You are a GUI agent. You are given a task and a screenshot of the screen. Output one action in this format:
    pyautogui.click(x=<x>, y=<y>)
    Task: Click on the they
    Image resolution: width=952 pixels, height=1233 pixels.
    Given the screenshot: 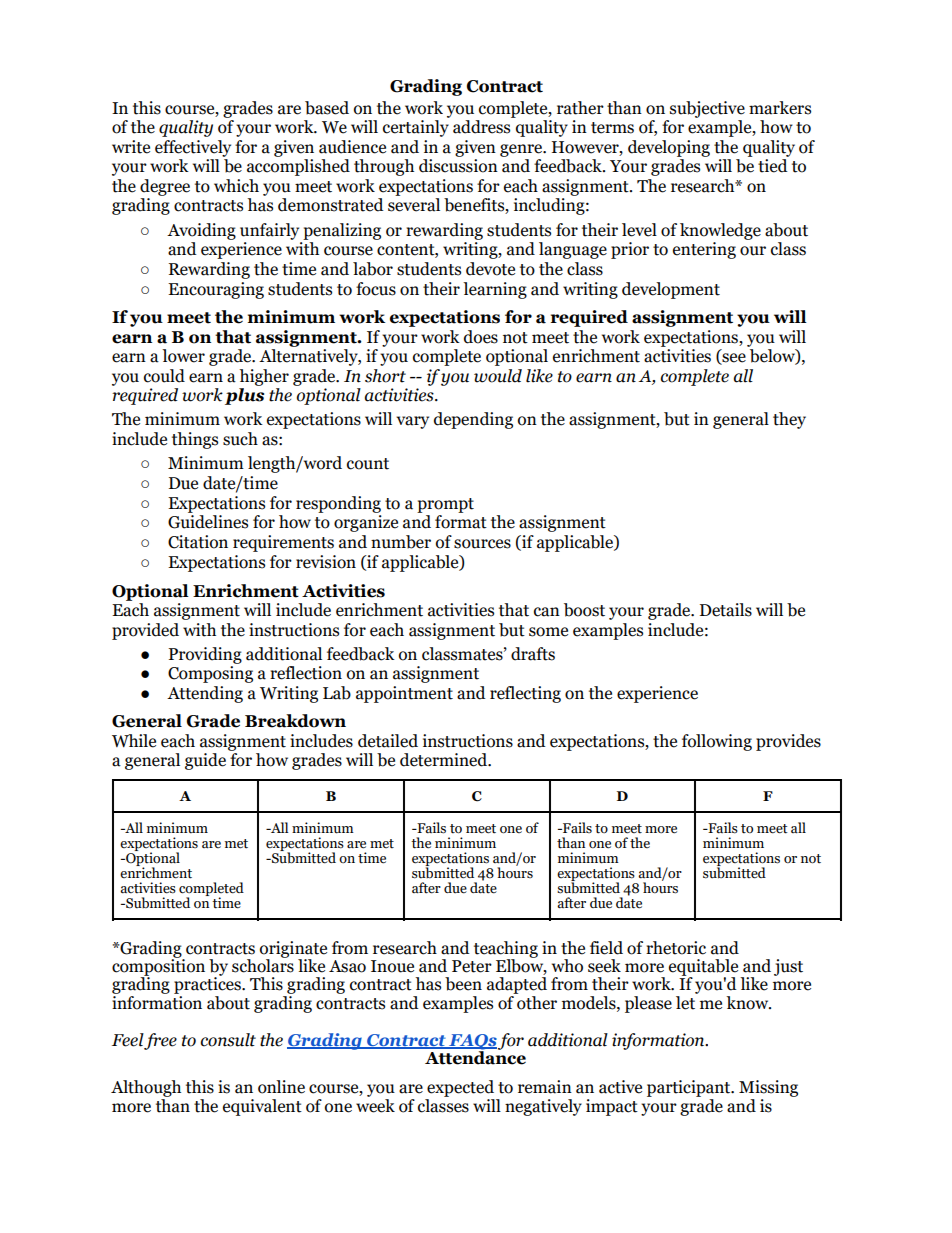 What is the action you would take?
    pyautogui.click(x=789, y=420)
